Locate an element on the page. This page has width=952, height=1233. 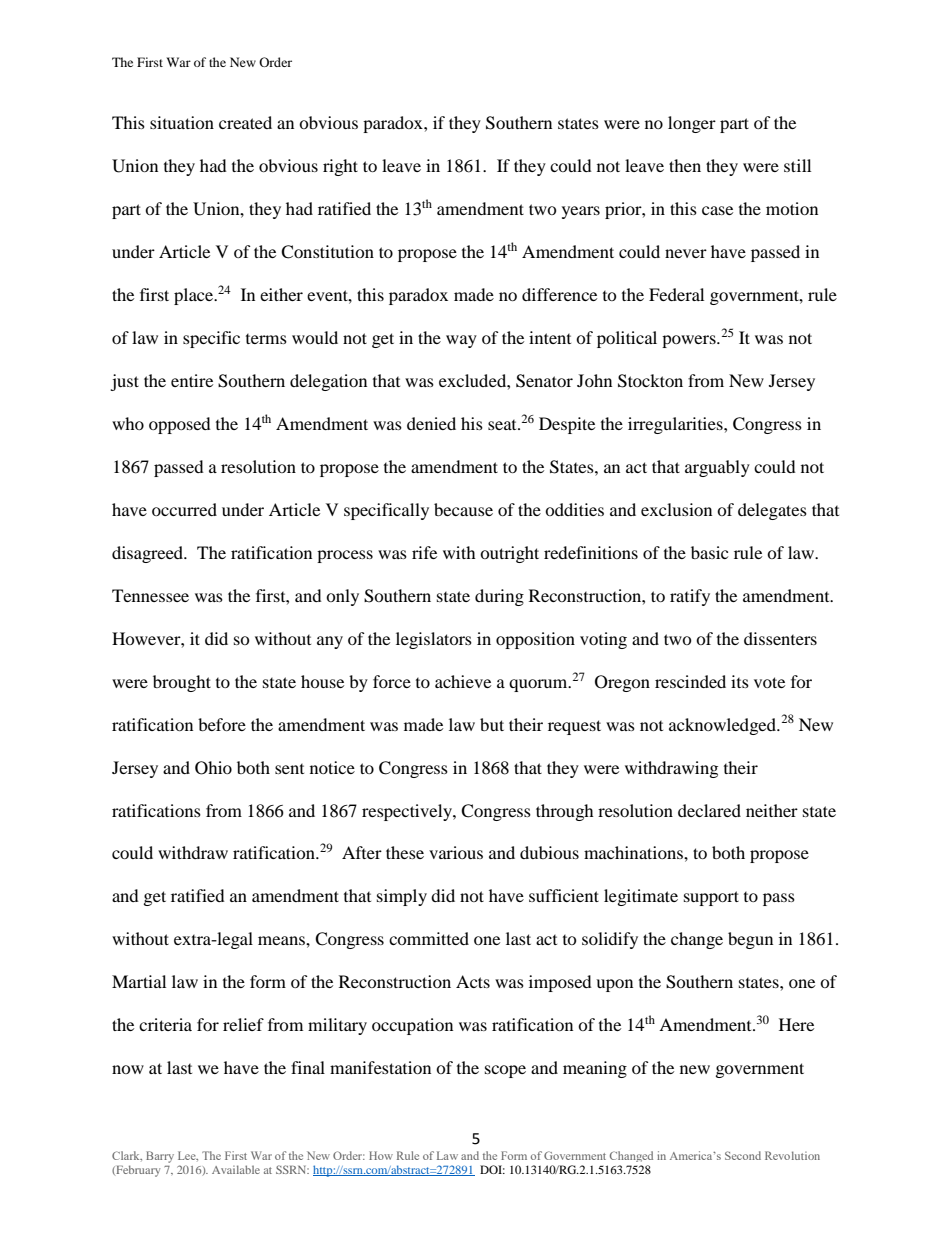
legislators is located at coordinates (434, 640).
